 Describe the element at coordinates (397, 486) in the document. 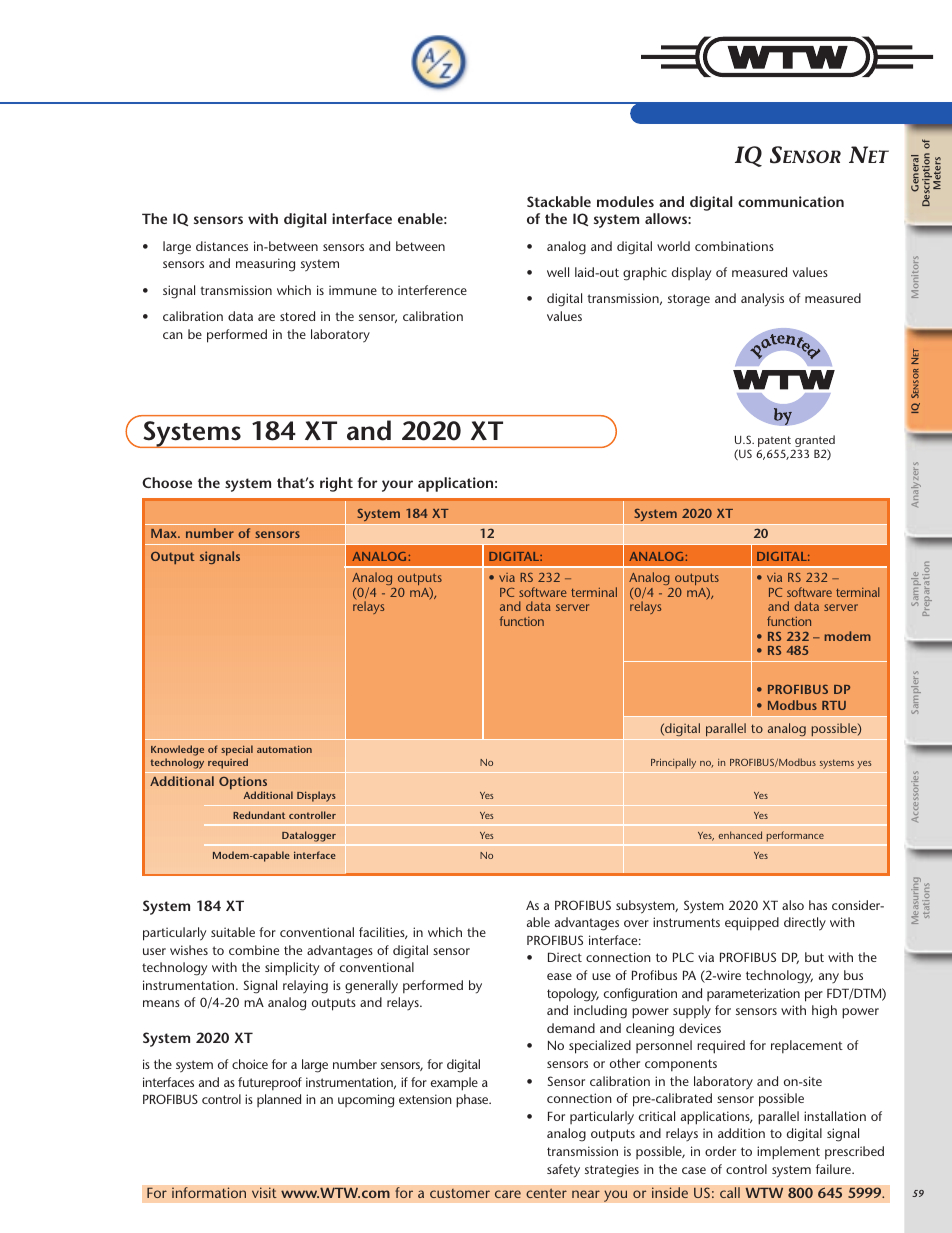

I see `your` at that location.
